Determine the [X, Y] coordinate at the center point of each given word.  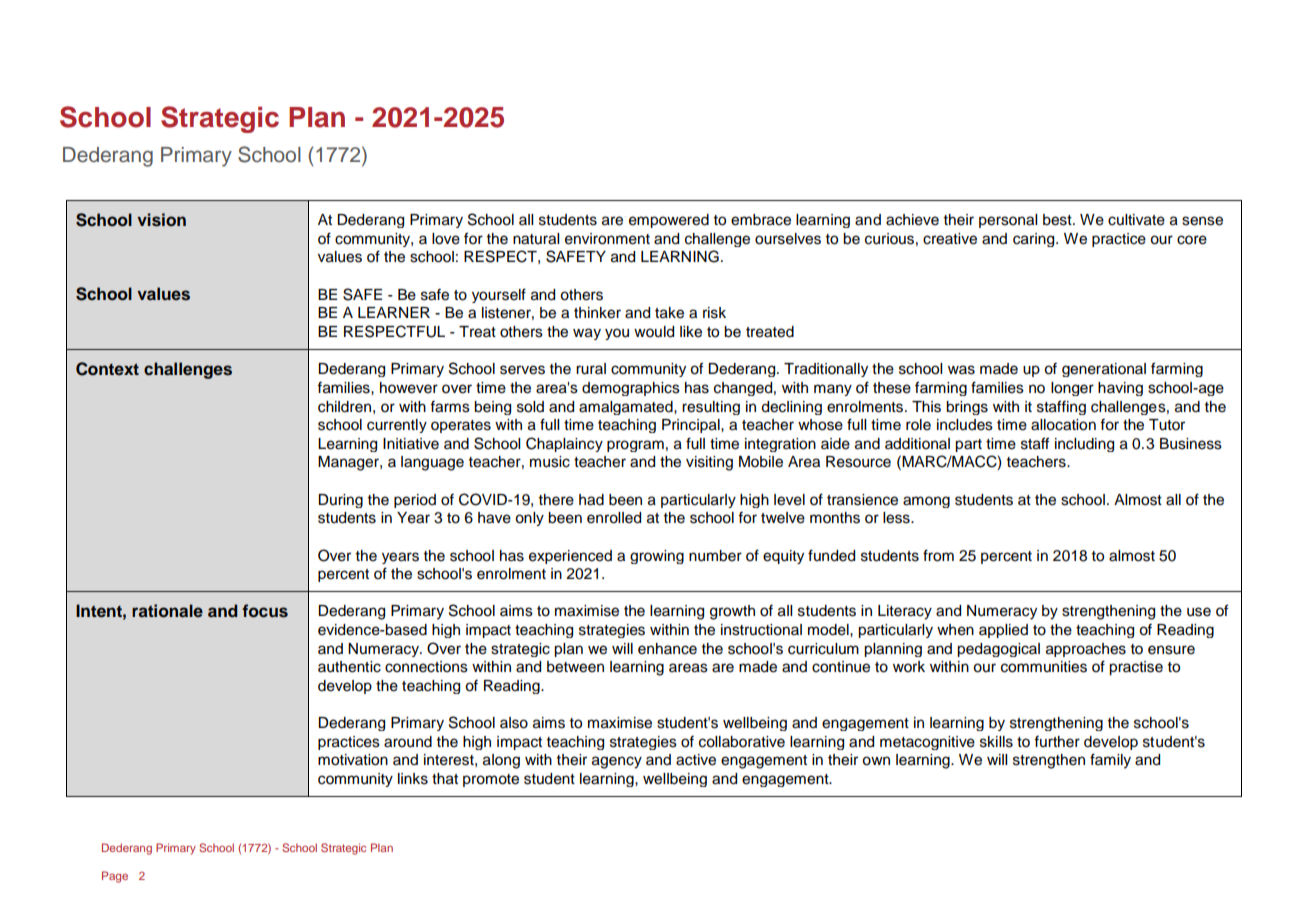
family [1110, 761]
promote [491, 780]
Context [107, 369]
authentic [349, 667]
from [938, 555]
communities [1044, 667]
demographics [631, 389]
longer [1072, 389]
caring [1035, 240]
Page [115, 877]
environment [607, 239]
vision [161, 220]
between [575, 667]
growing [657, 557]
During [340, 501]
